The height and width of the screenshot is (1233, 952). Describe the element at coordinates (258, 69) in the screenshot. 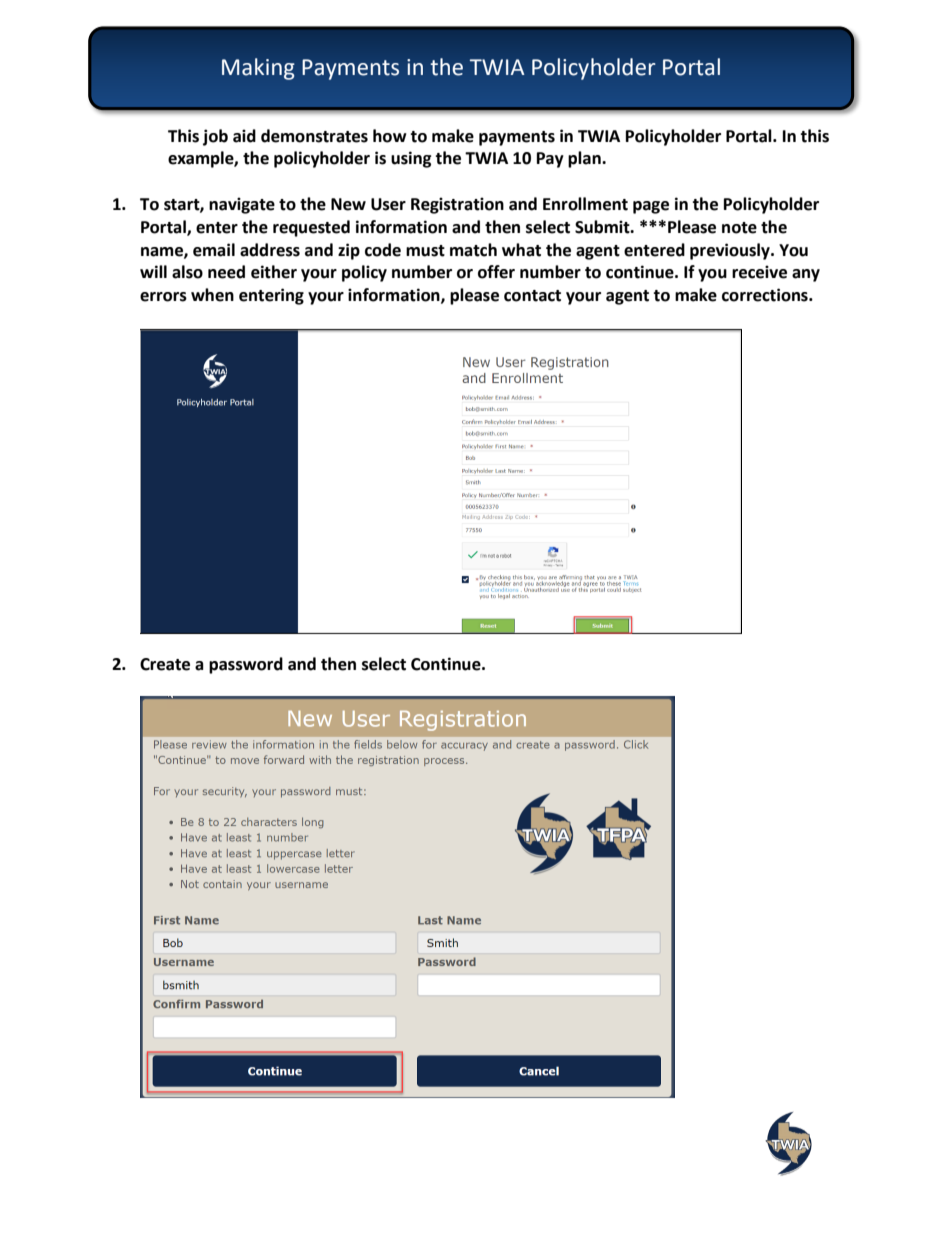

I see `Making` at that location.
